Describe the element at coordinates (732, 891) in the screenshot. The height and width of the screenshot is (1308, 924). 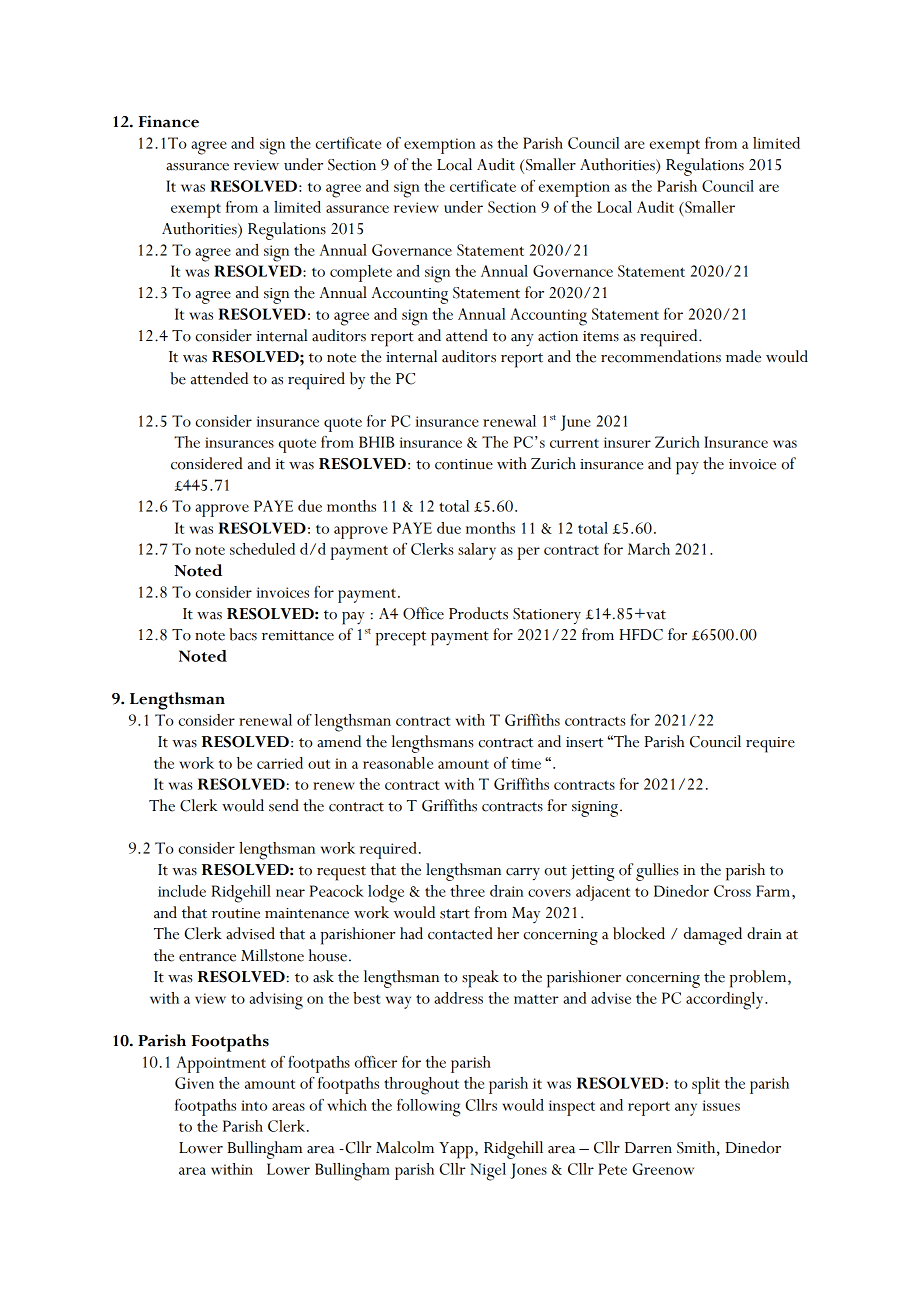
I see `Cross` at that location.
